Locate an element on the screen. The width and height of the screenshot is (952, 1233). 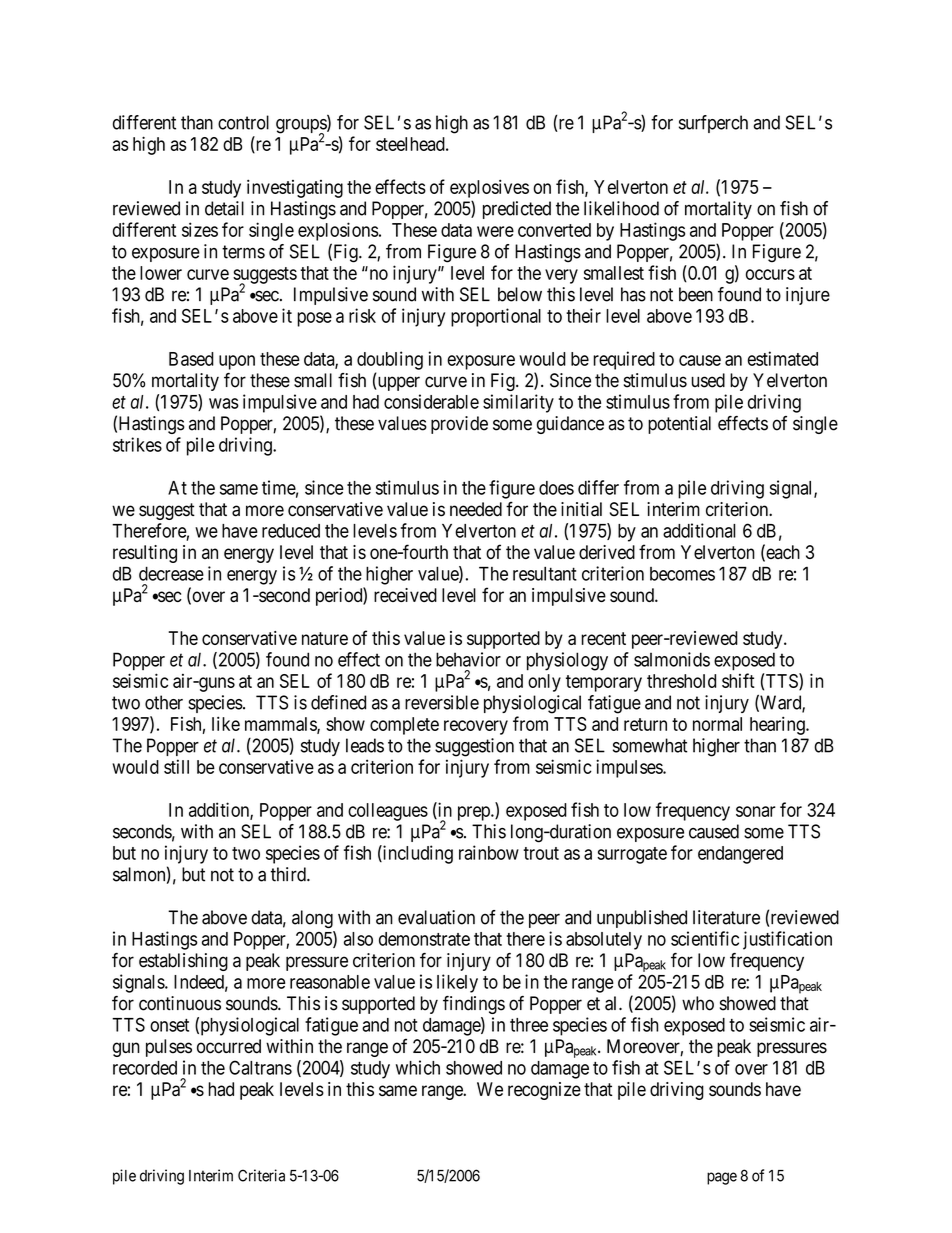
trout is located at coordinates (541, 853).
